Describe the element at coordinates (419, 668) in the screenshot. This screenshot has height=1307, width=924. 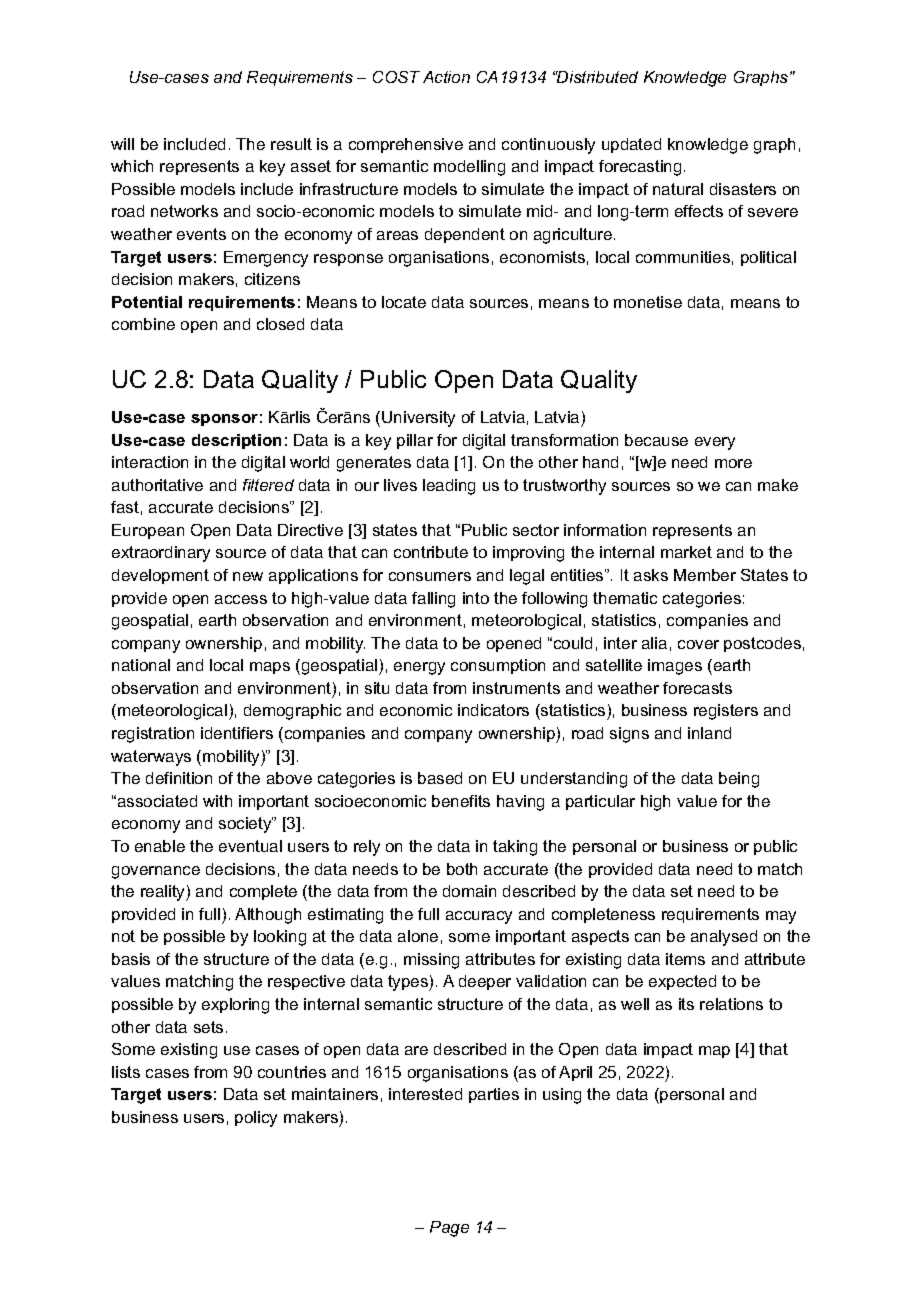
I see `energy` at that location.
